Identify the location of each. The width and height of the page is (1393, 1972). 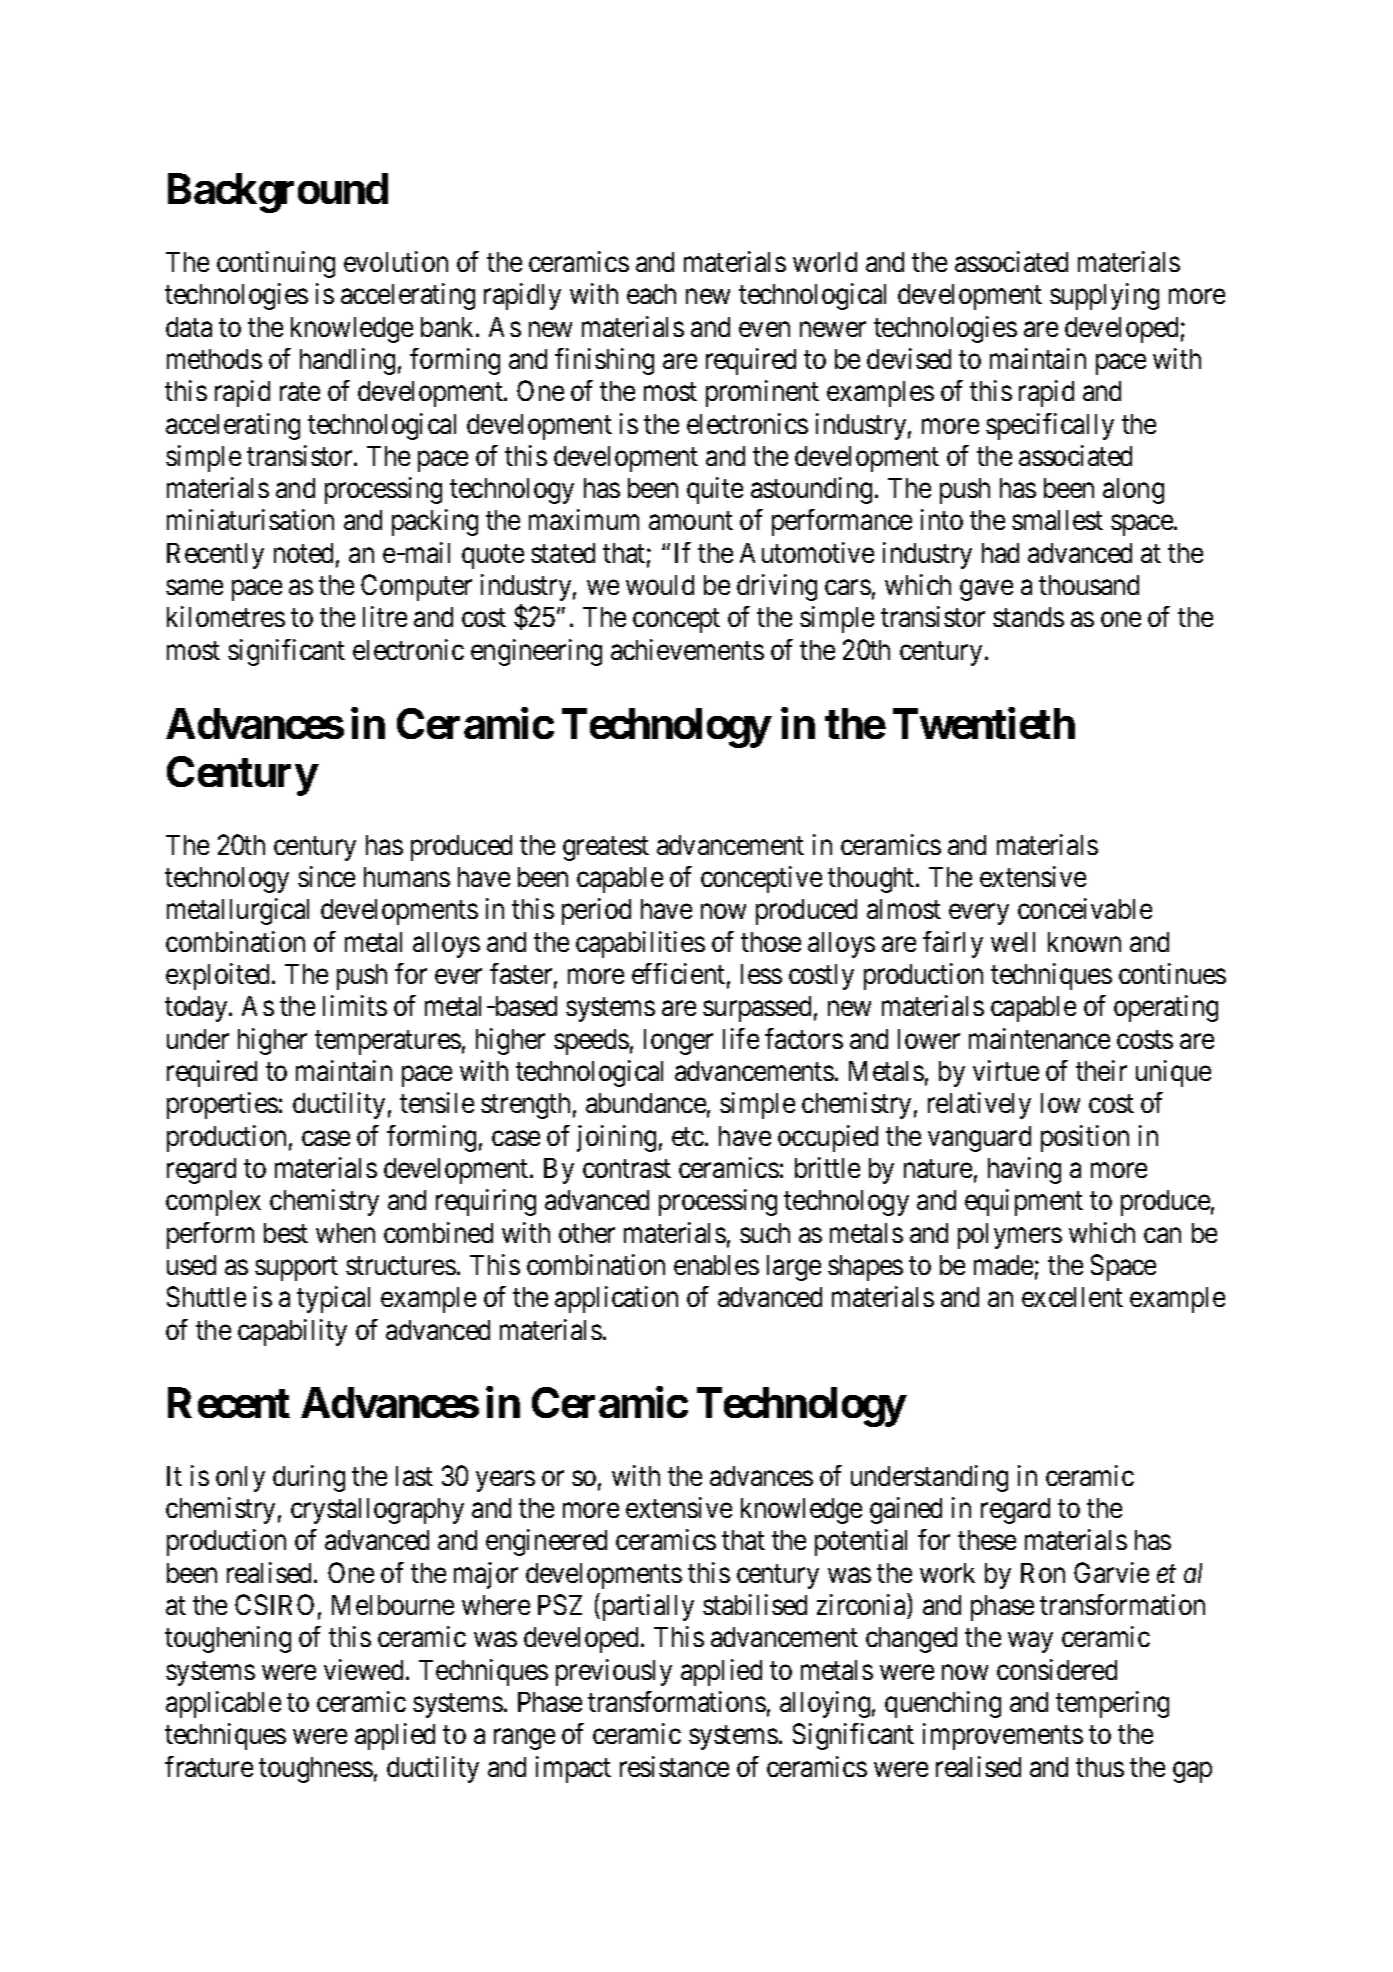
(651, 294).
